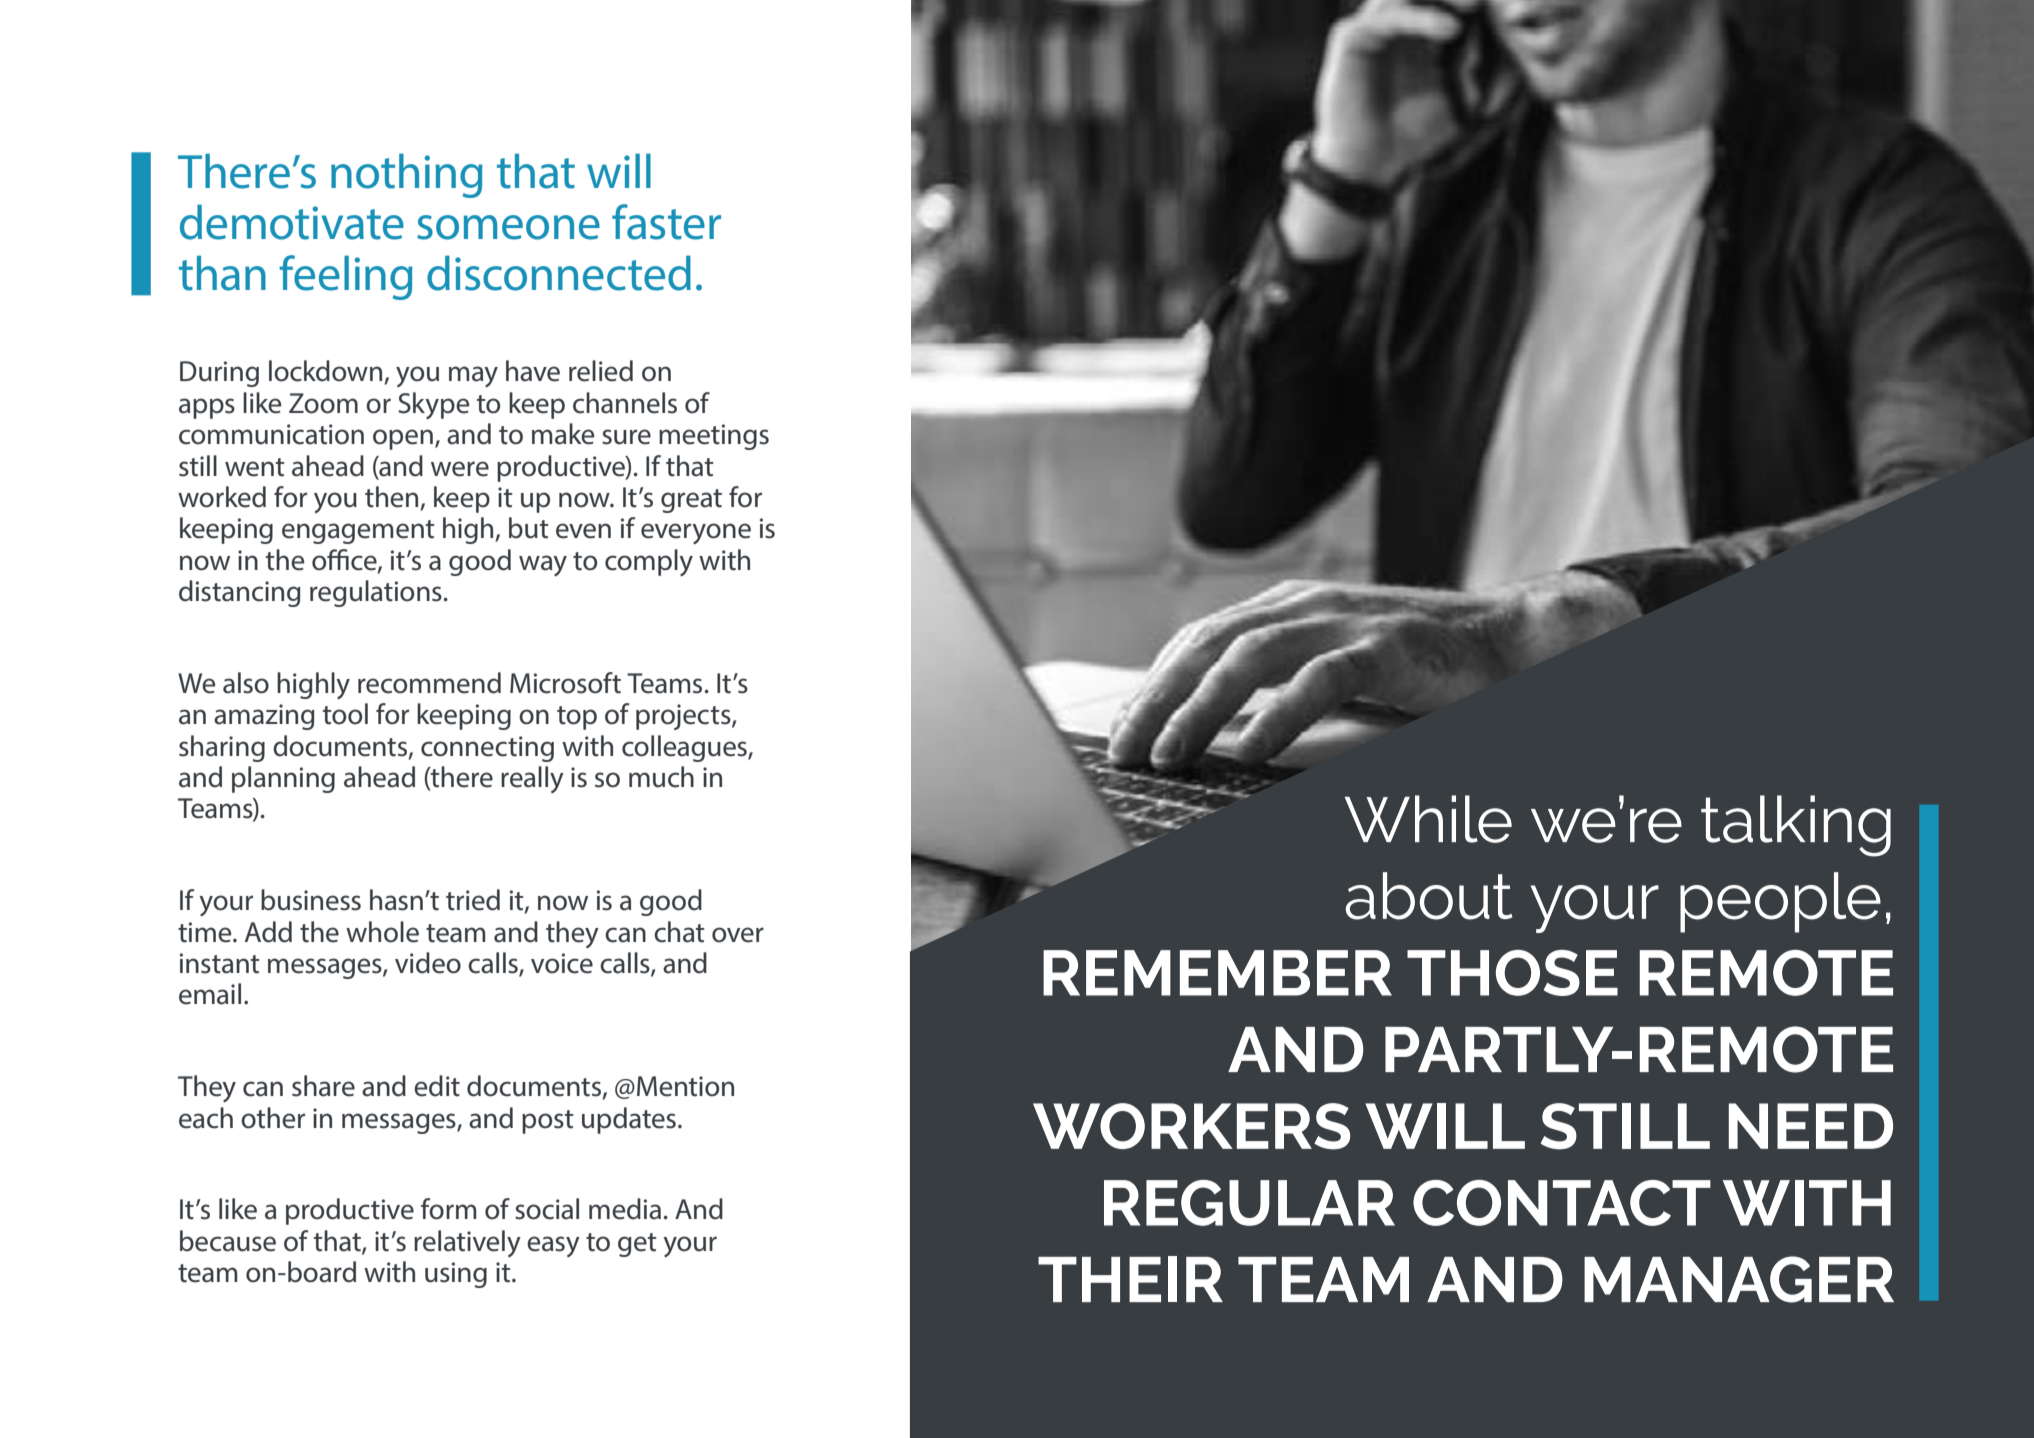 This screenshot has width=2034, height=1438. What do you see at coordinates (714, 437) in the screenshot?
I see `meetings` at bounding box center [714, 437].
